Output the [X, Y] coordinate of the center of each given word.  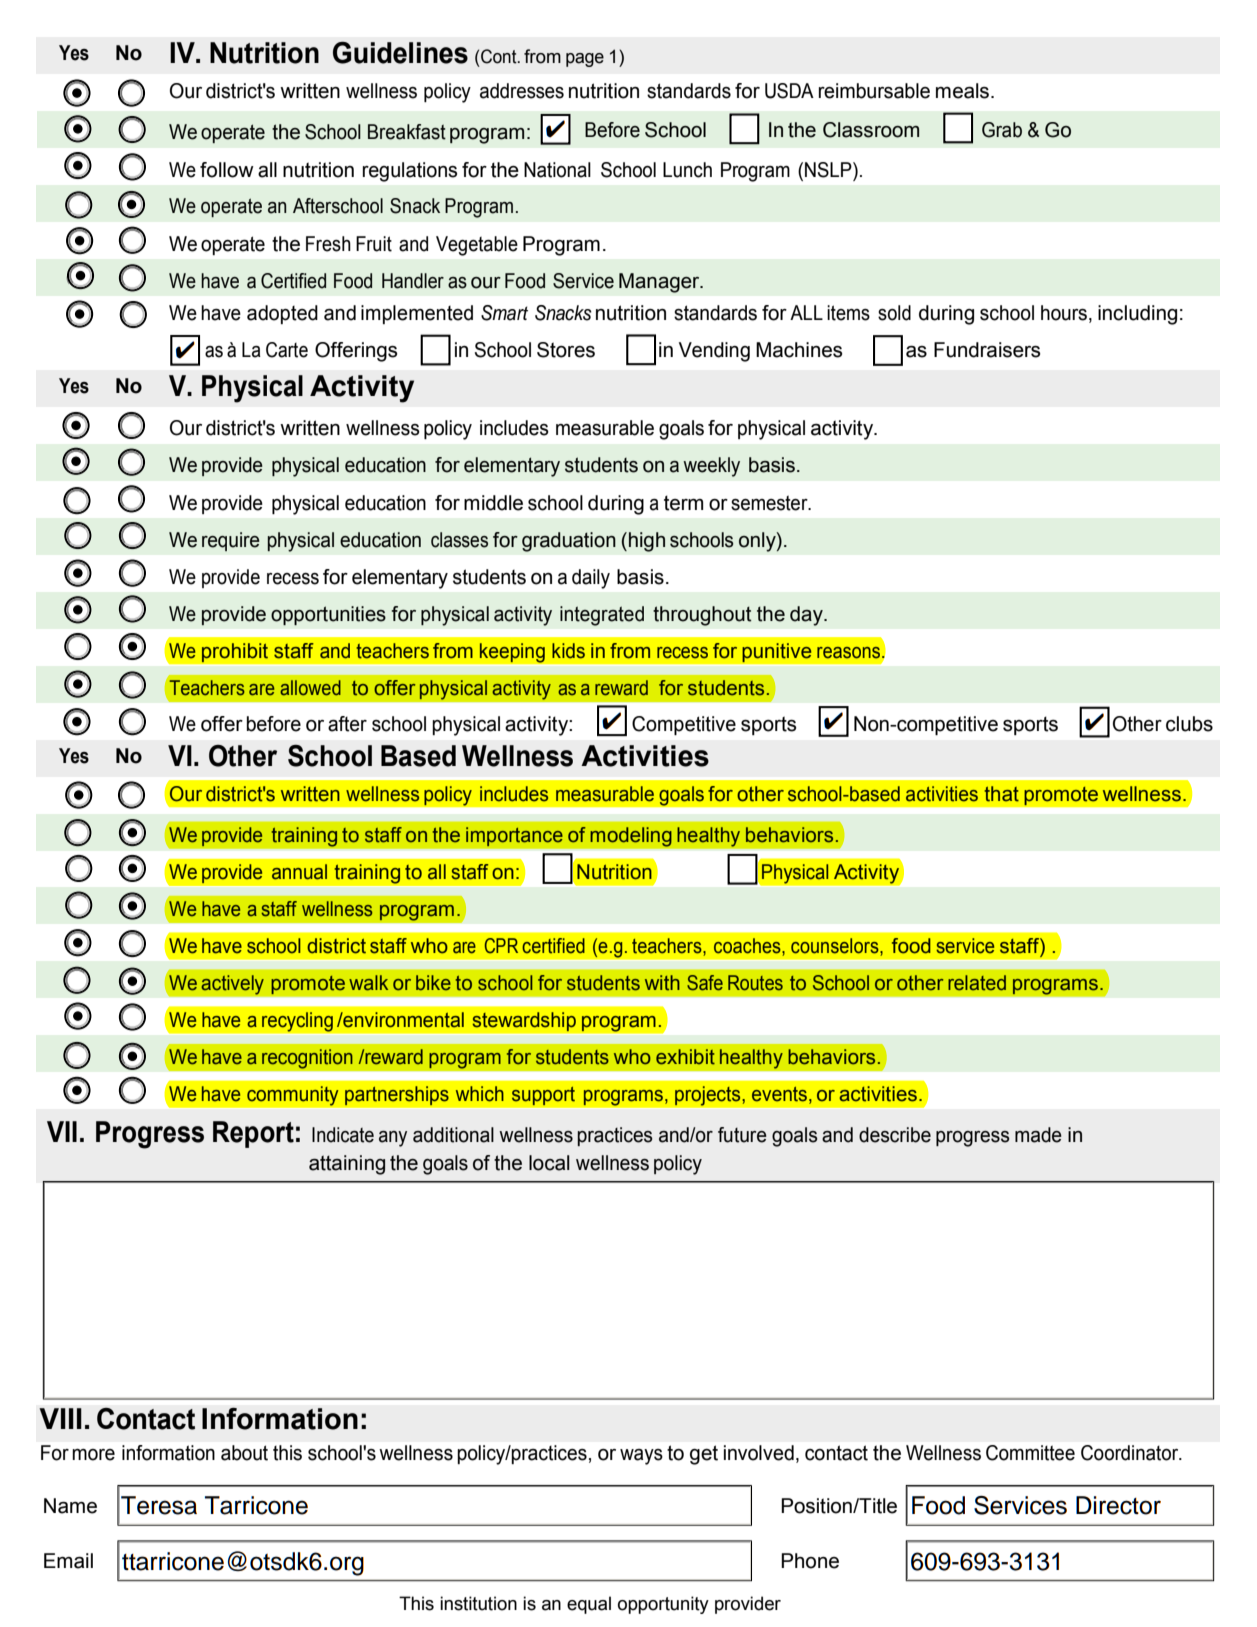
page [585, 60]
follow [227, 170]
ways [641, 1457]
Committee [1030, 1453]
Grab [1002, 130]
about [244, 1453]
